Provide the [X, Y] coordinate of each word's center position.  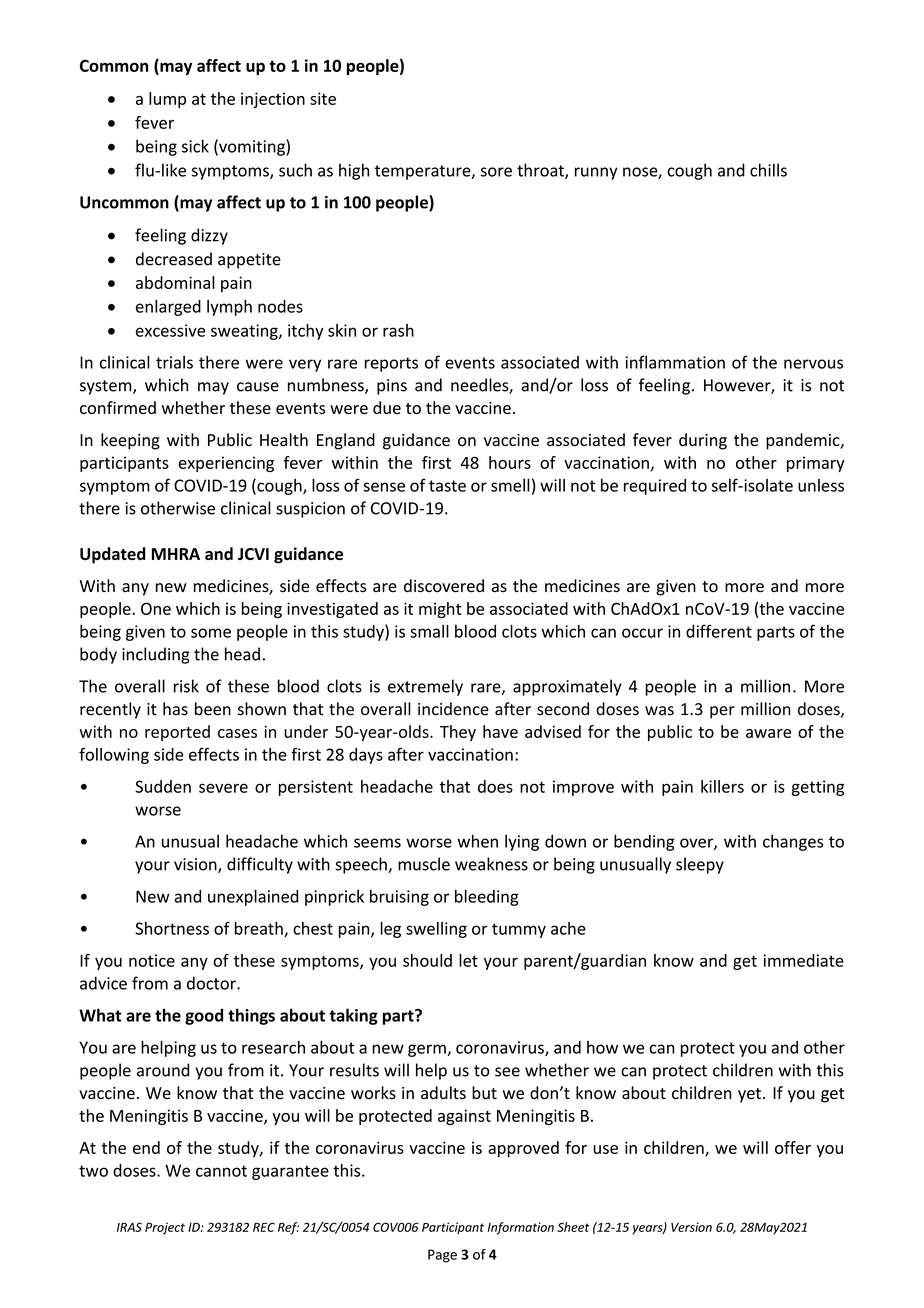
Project [165, 1228]
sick [195, 146]
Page [442, 1256]
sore [496, 172]
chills [768, 170]
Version [691, 1227]
